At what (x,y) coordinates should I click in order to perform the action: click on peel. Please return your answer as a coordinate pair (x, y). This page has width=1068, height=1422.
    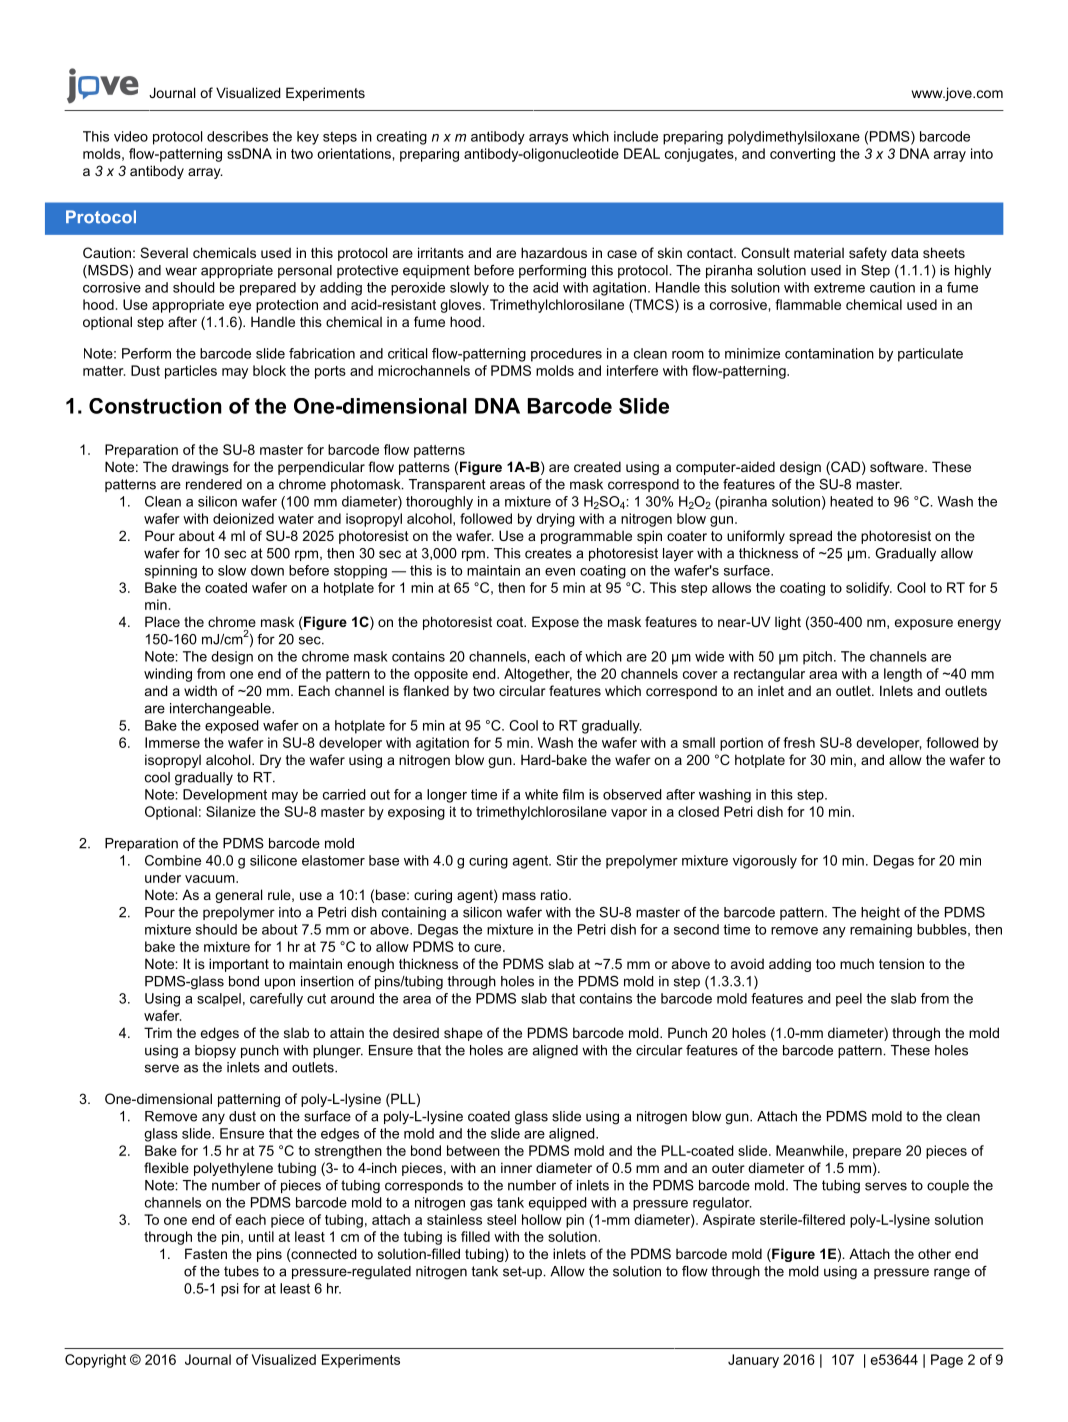
    Looking at the image, I should click on (849, 1000).
